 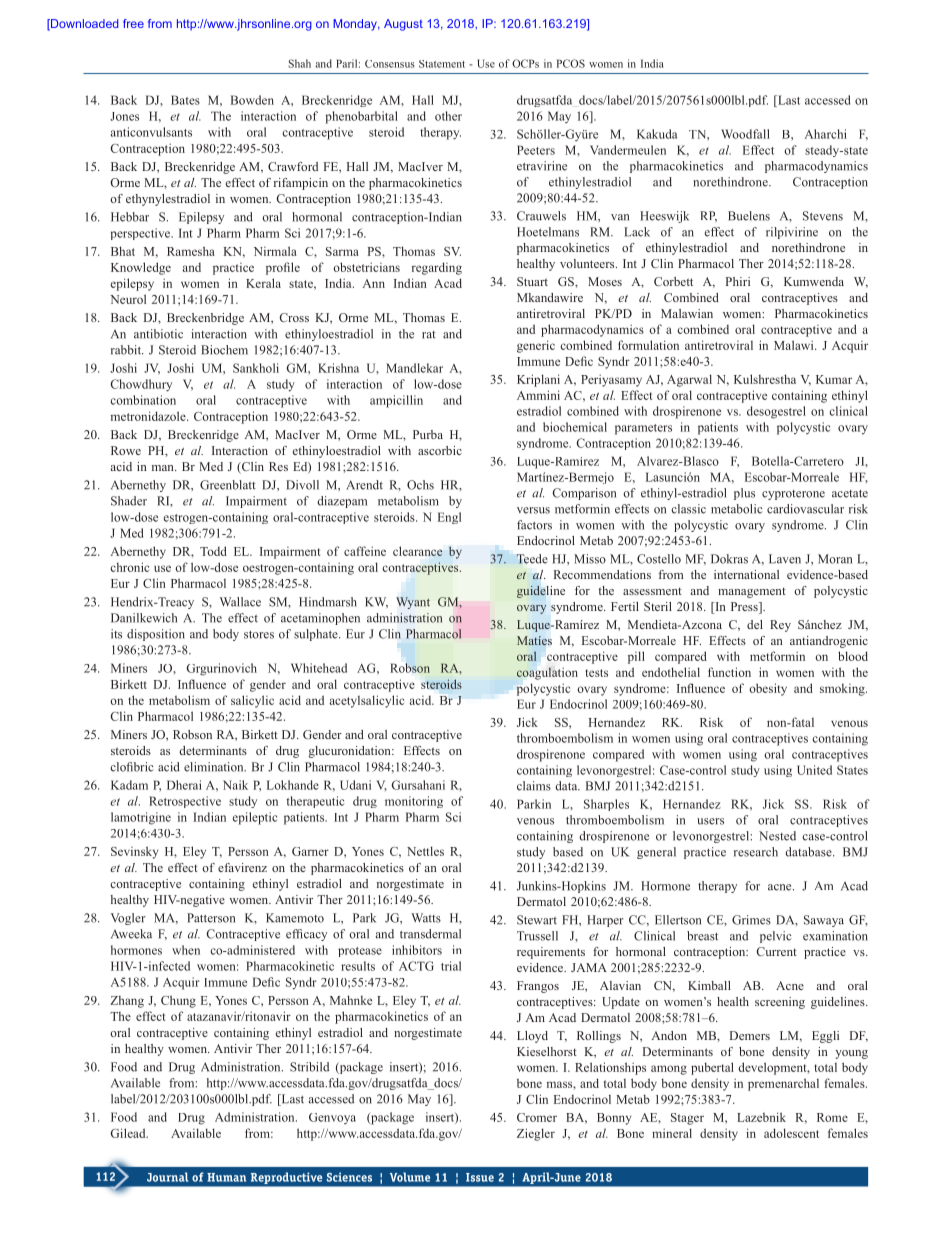 What do you see at coordinates (185, 100) in the document?
I see `Bates` at bounding box center [185, 100].
